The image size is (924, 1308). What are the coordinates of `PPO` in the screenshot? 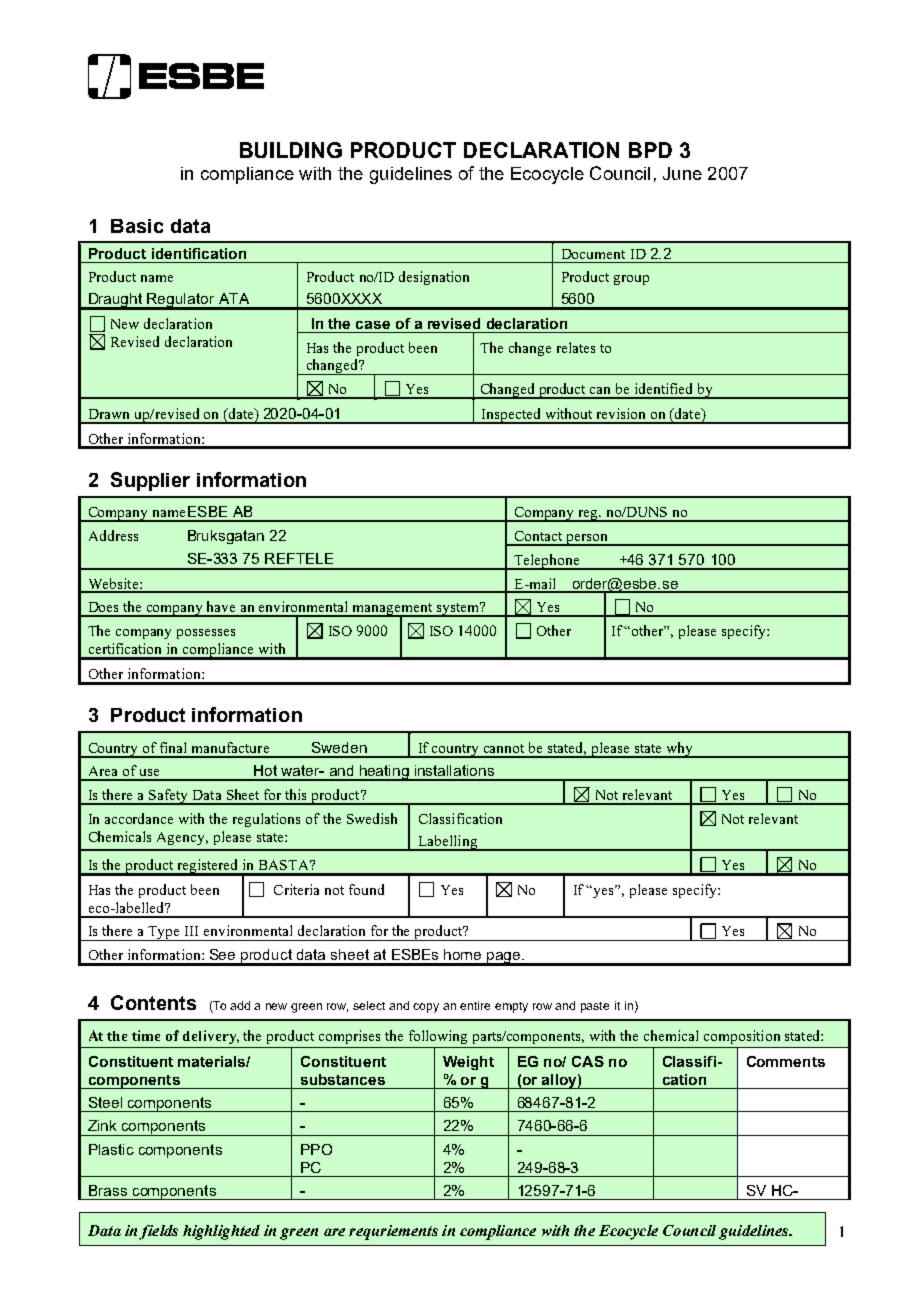 It's located at (316, 1149).
